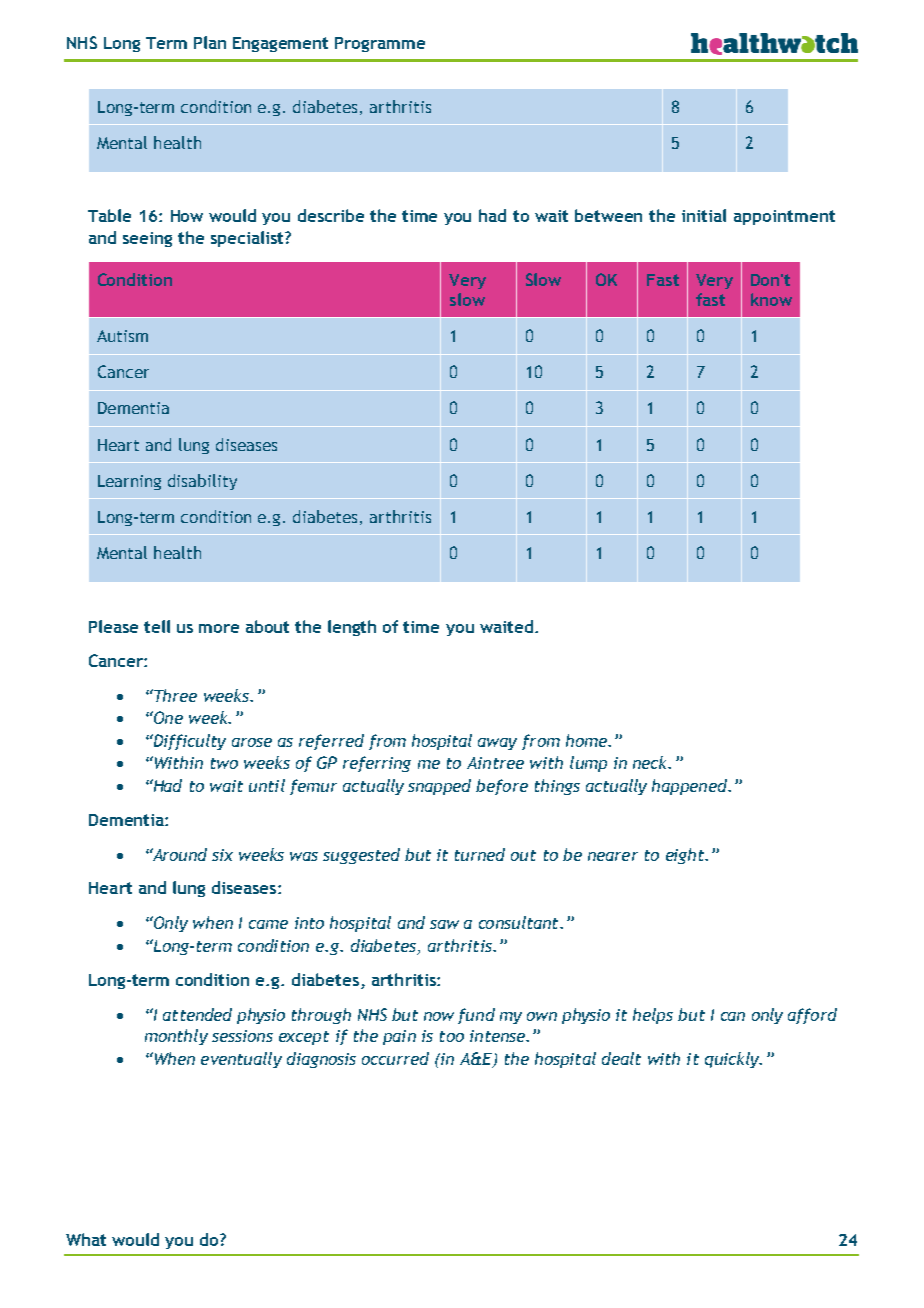  I want to click on What, so click(86, 1239).
